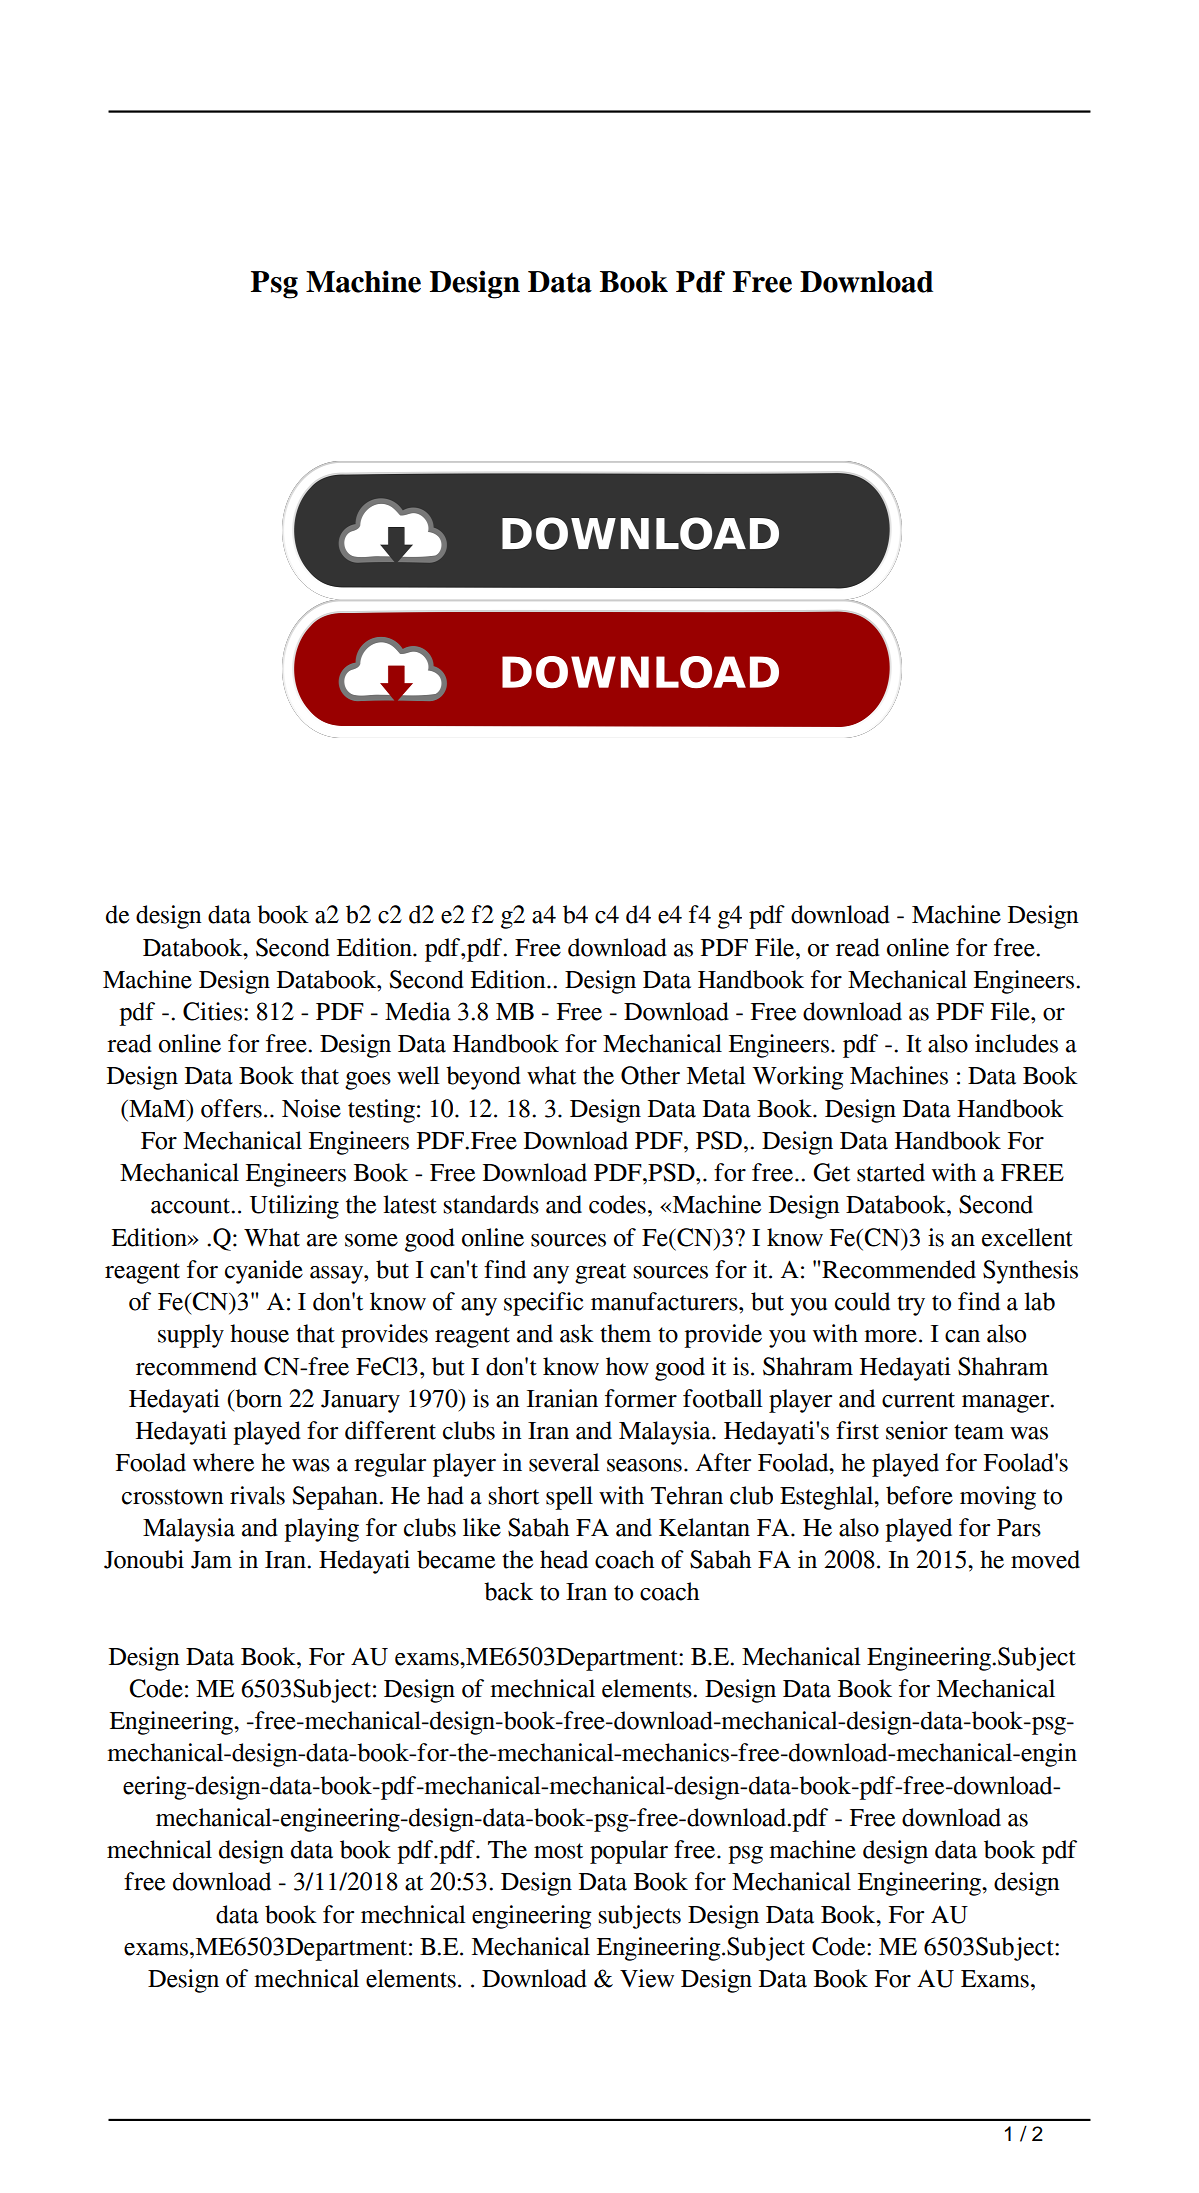 The width and height of the document is (1199, 2193). What do you see at coordinates (650, 1075) in the document?
I see `Other` at bounding box center [650, 1075].
